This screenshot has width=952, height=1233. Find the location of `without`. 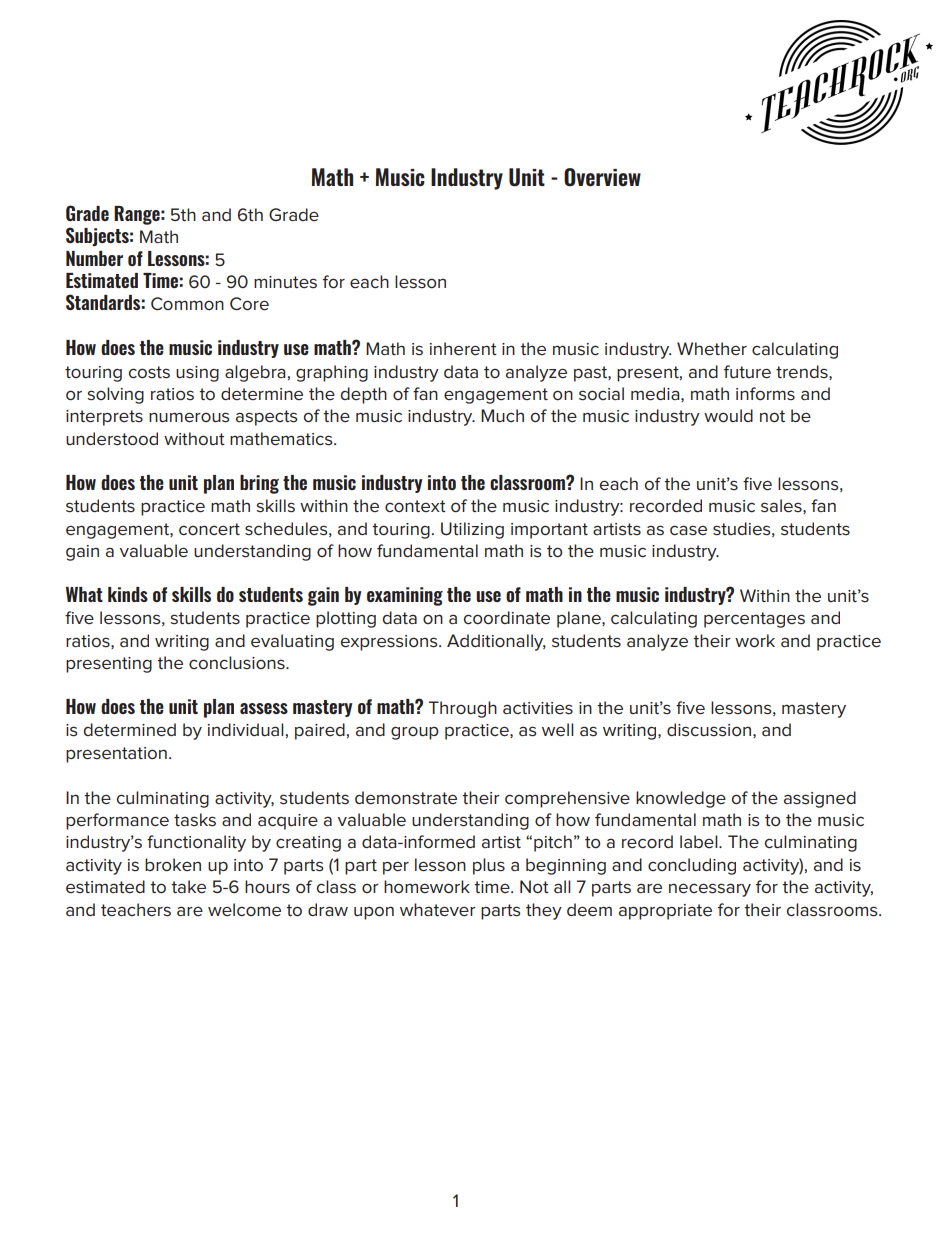

without is located at coordinates (194, 438).
